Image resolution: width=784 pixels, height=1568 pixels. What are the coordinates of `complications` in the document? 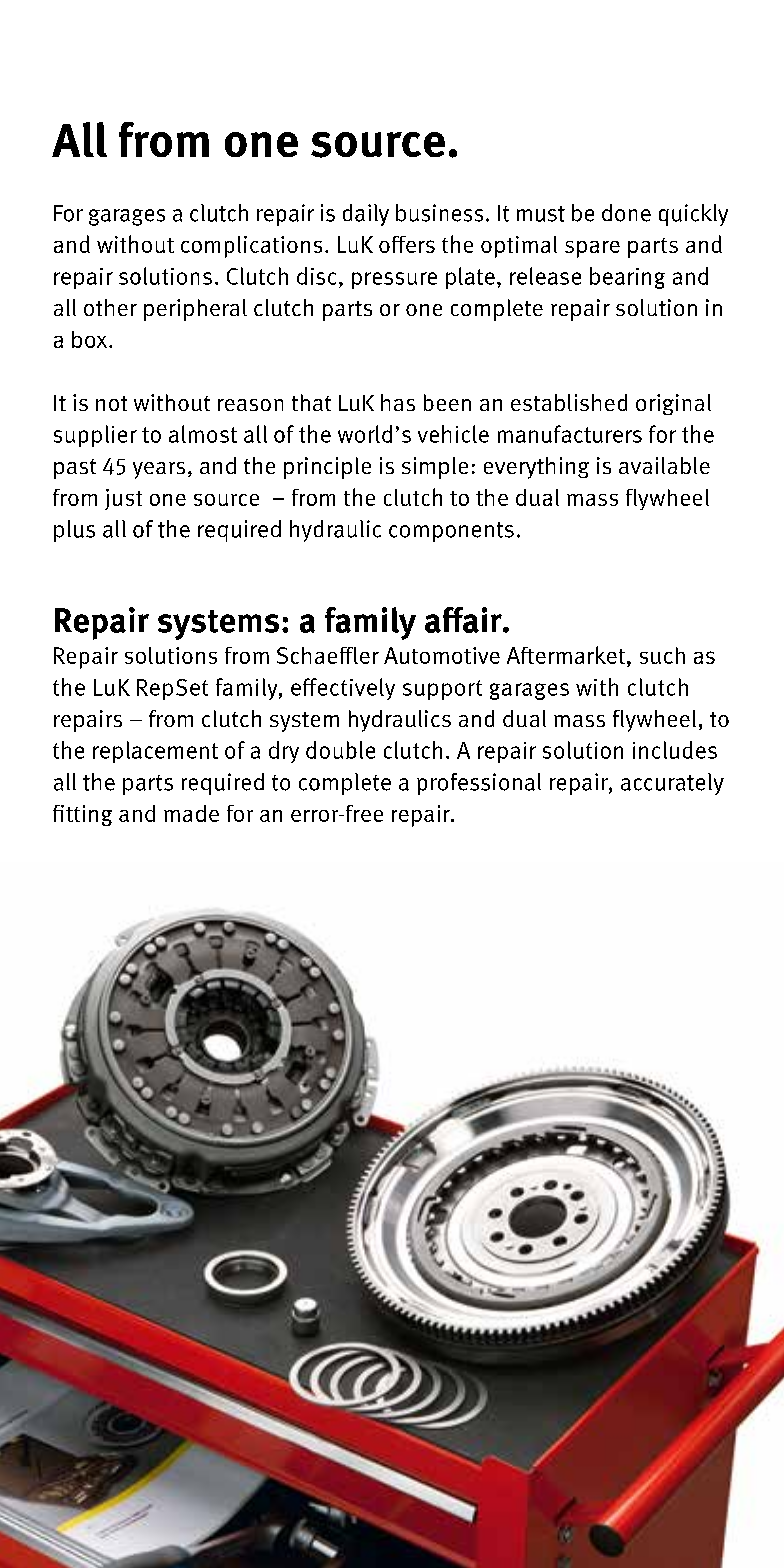 It's located at (251, 247).
